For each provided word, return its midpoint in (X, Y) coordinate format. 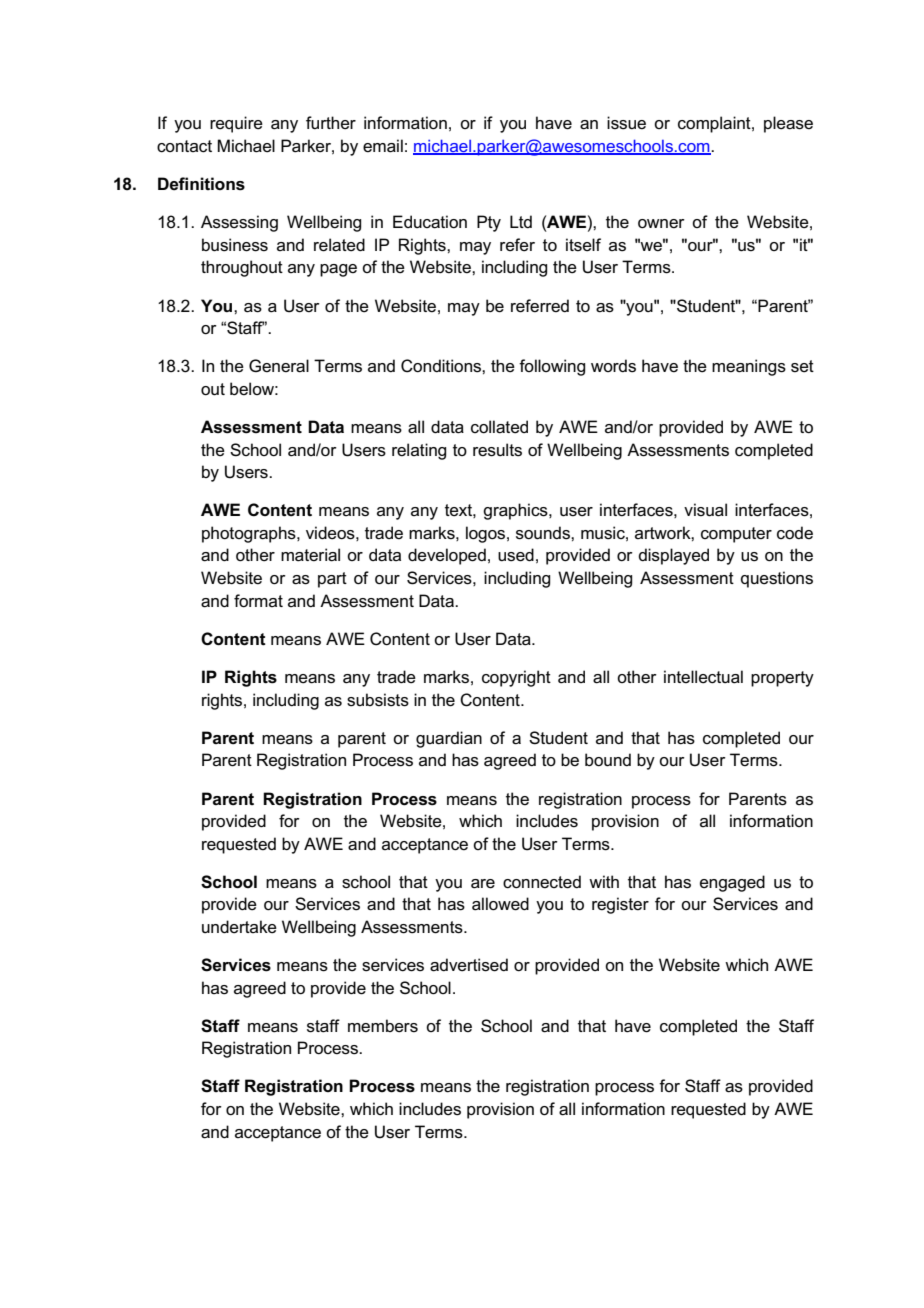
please (788, 124)
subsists (378, 700)
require (236, 124)
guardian (449, 739)
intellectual (703, 677)
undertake (239, 927)
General (279, 366)
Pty (489, 223)
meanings (749, 367)
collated (499, 427)
